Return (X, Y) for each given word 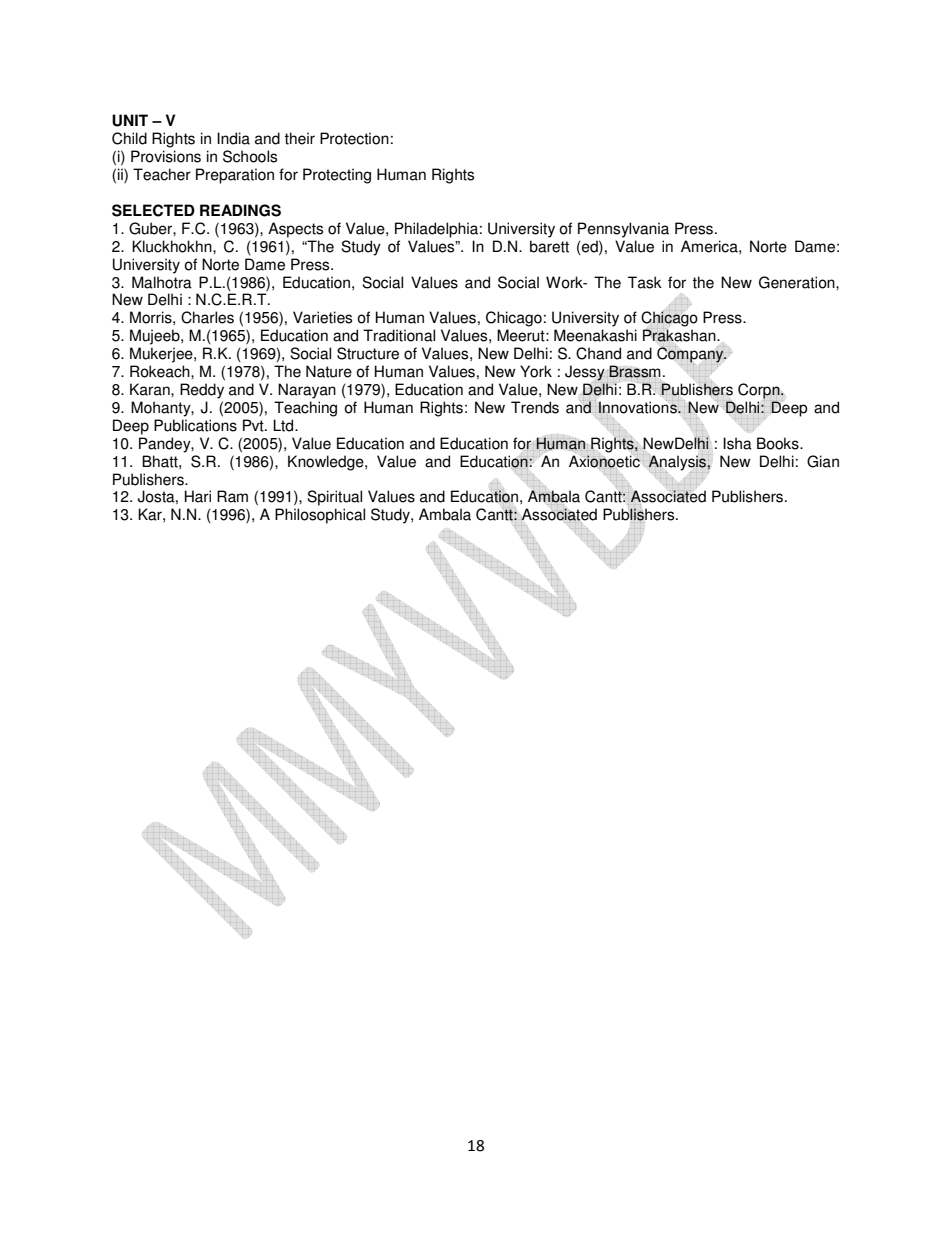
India (233, 138)
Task (645, 282)
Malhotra (162, 282)
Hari (198, 496)
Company (691, 355)
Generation (798, 282)
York (536, 371)
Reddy (202, 391)
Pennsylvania (623, 230)
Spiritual (334, 498)
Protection (354, 138)
